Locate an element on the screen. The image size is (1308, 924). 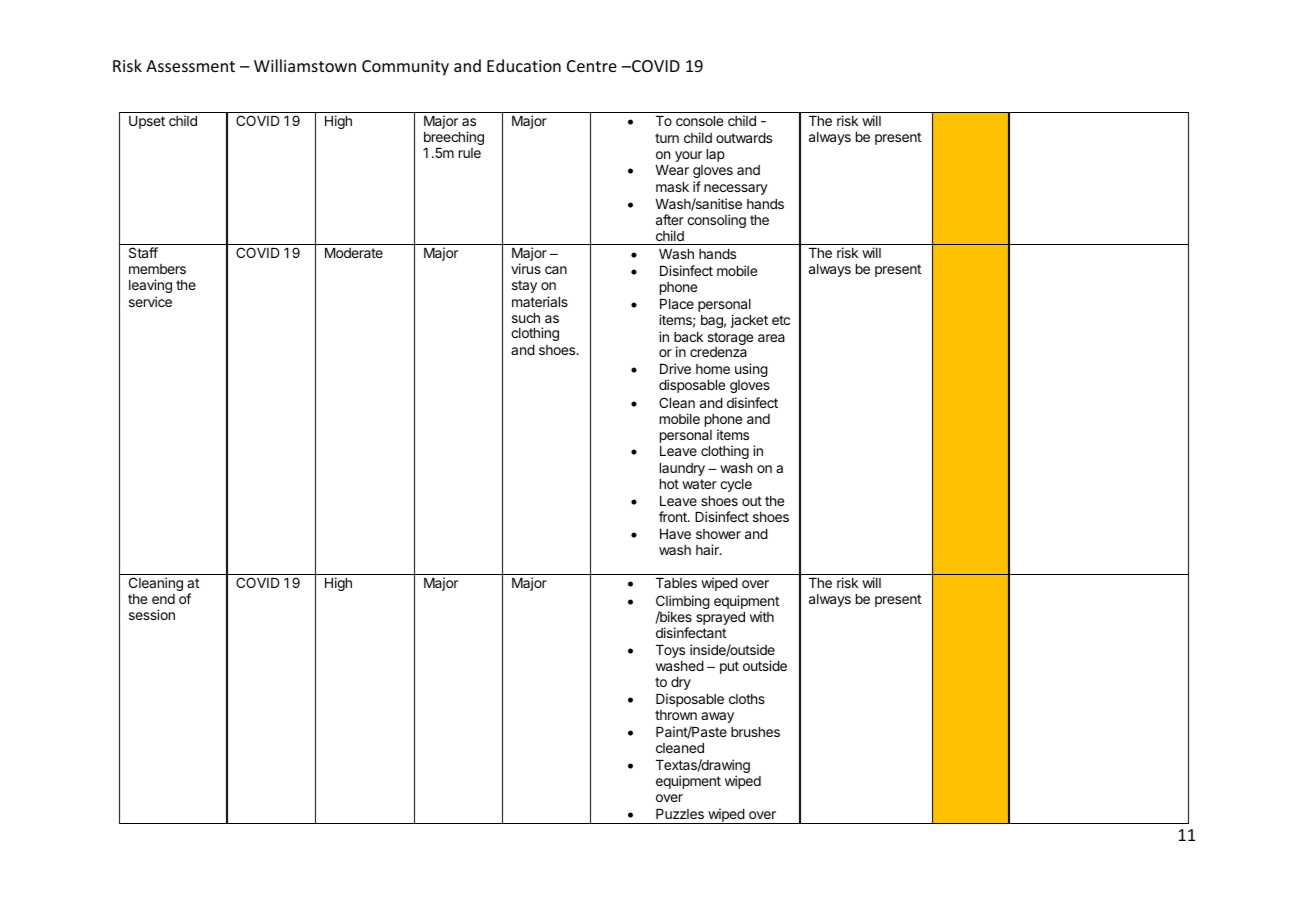
session is located at coordinates (152, 614).
